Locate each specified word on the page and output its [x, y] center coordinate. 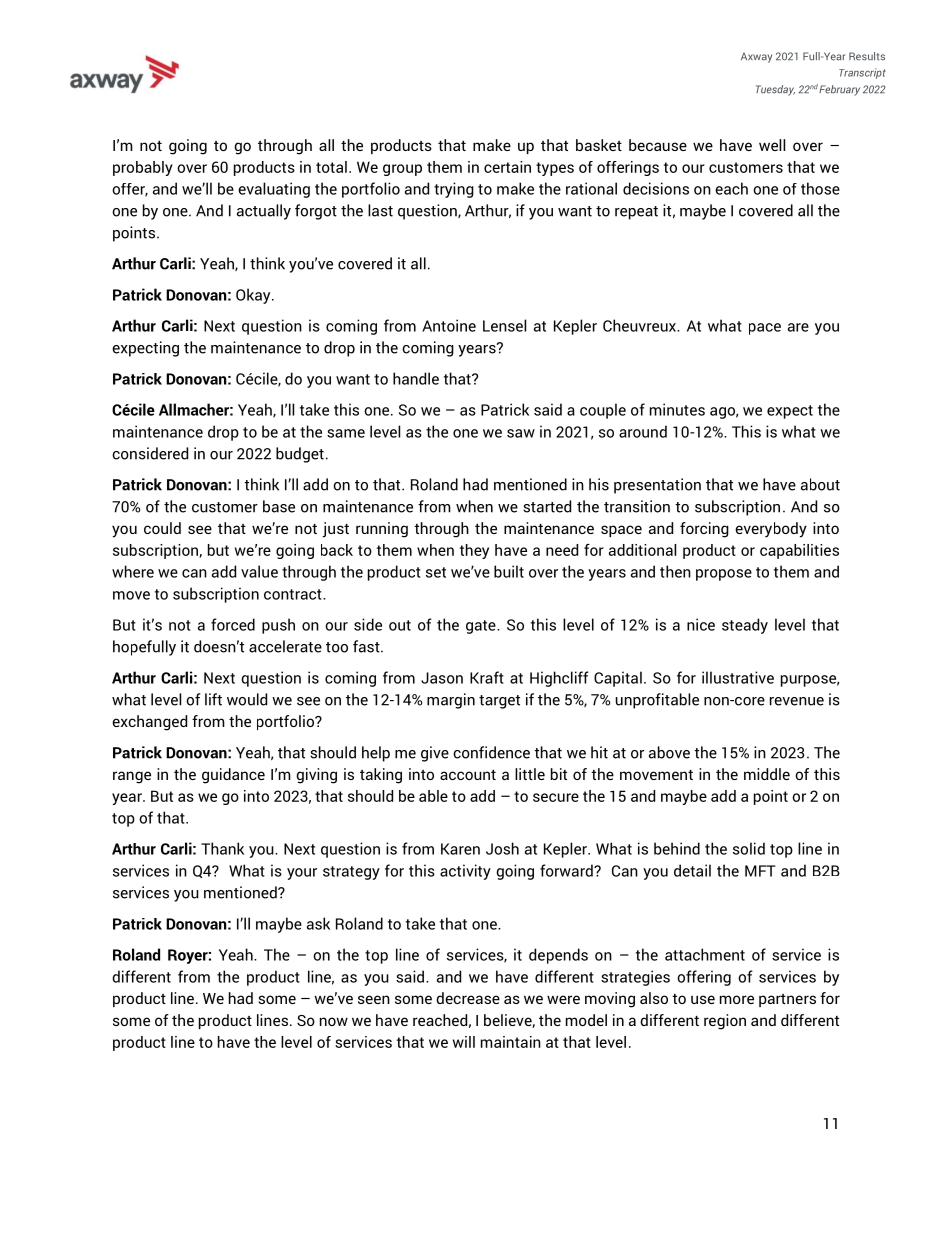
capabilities [799, 551]
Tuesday [775, 90]
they [474, 551]
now [334, 1021]
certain [507, 167]
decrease [468, 998]
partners [787, 1000]
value [259, 571]
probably [143, 168]
